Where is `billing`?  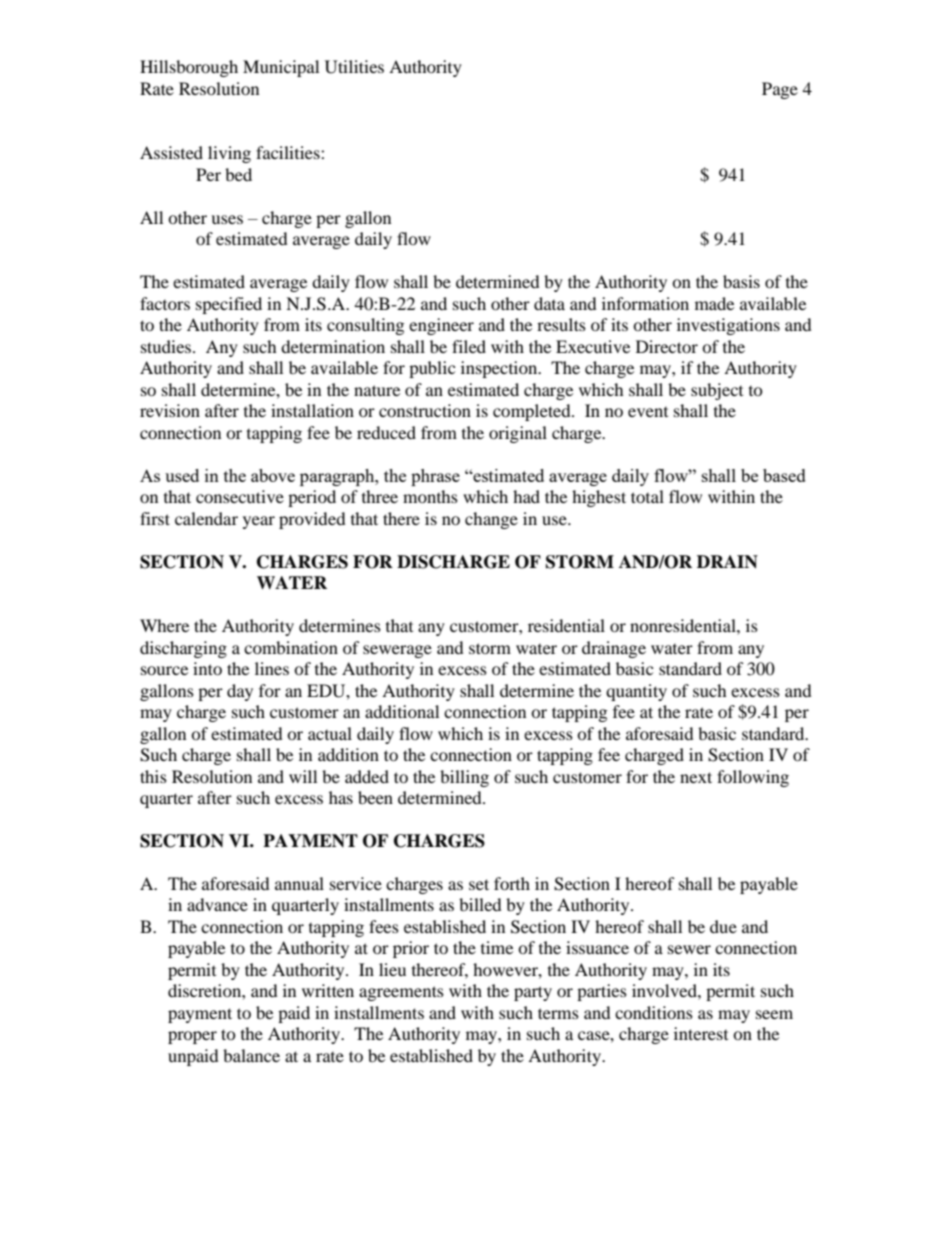
billing is located at coordinates (464, 778).
